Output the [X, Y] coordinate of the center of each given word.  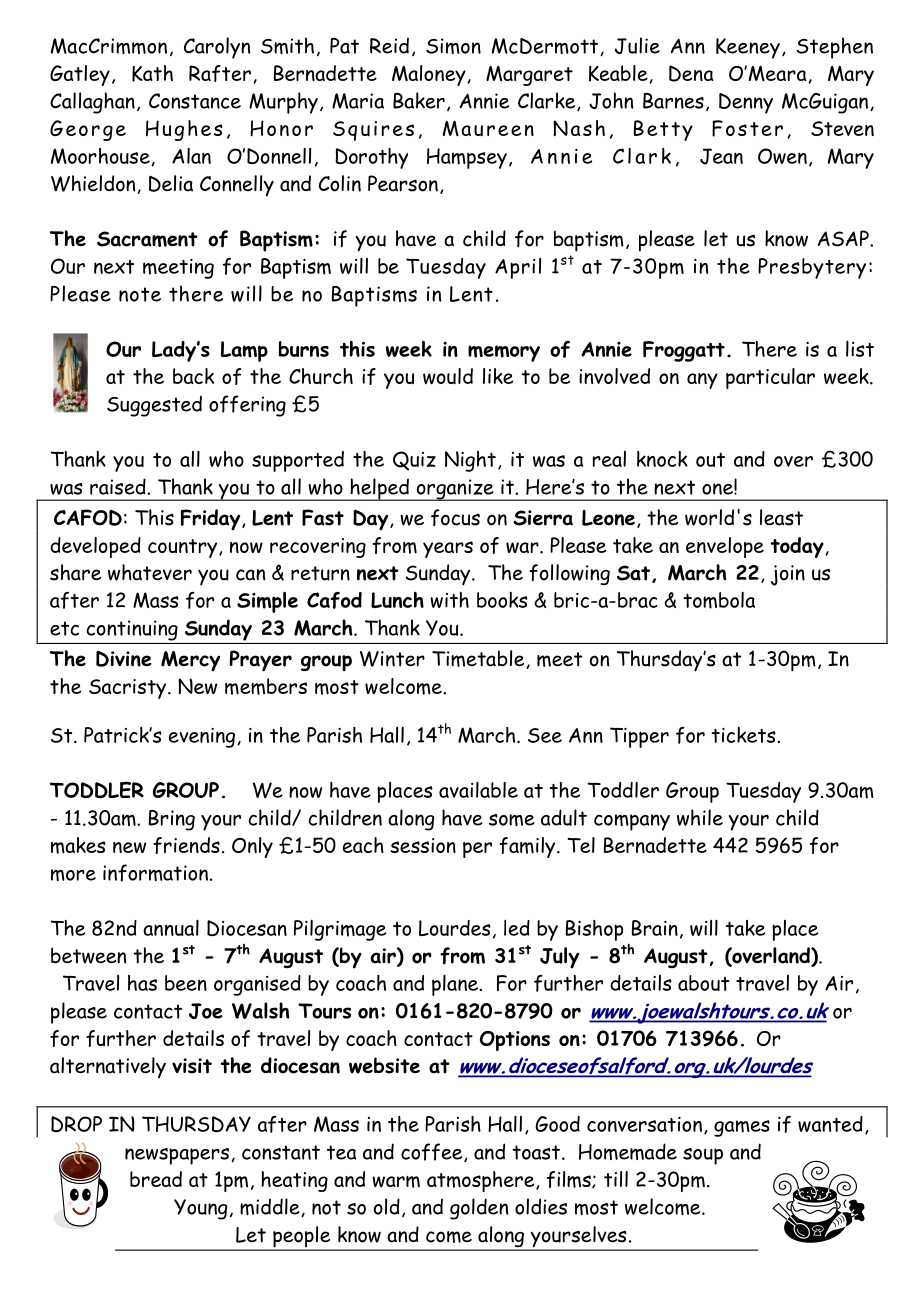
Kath [152, 73]
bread [156, 1179]
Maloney [430, 75]
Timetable [479, 659]
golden [479, 1209]
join [788, 575]
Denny [746, 103]
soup [703, 1156]
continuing [132, 630]
